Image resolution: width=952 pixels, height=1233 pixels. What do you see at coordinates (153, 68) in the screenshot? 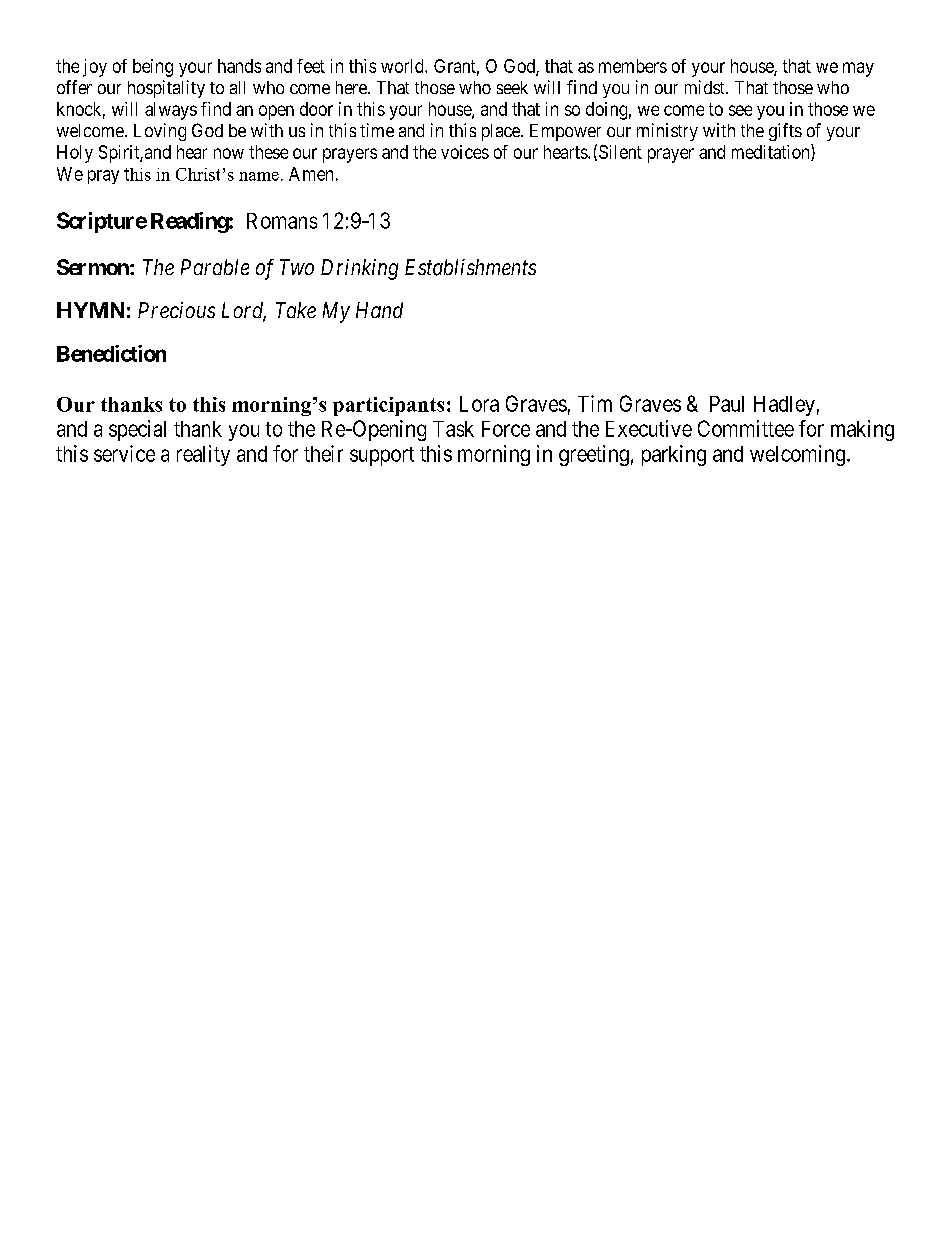
I see `being` at bounding box center [153, 68].
